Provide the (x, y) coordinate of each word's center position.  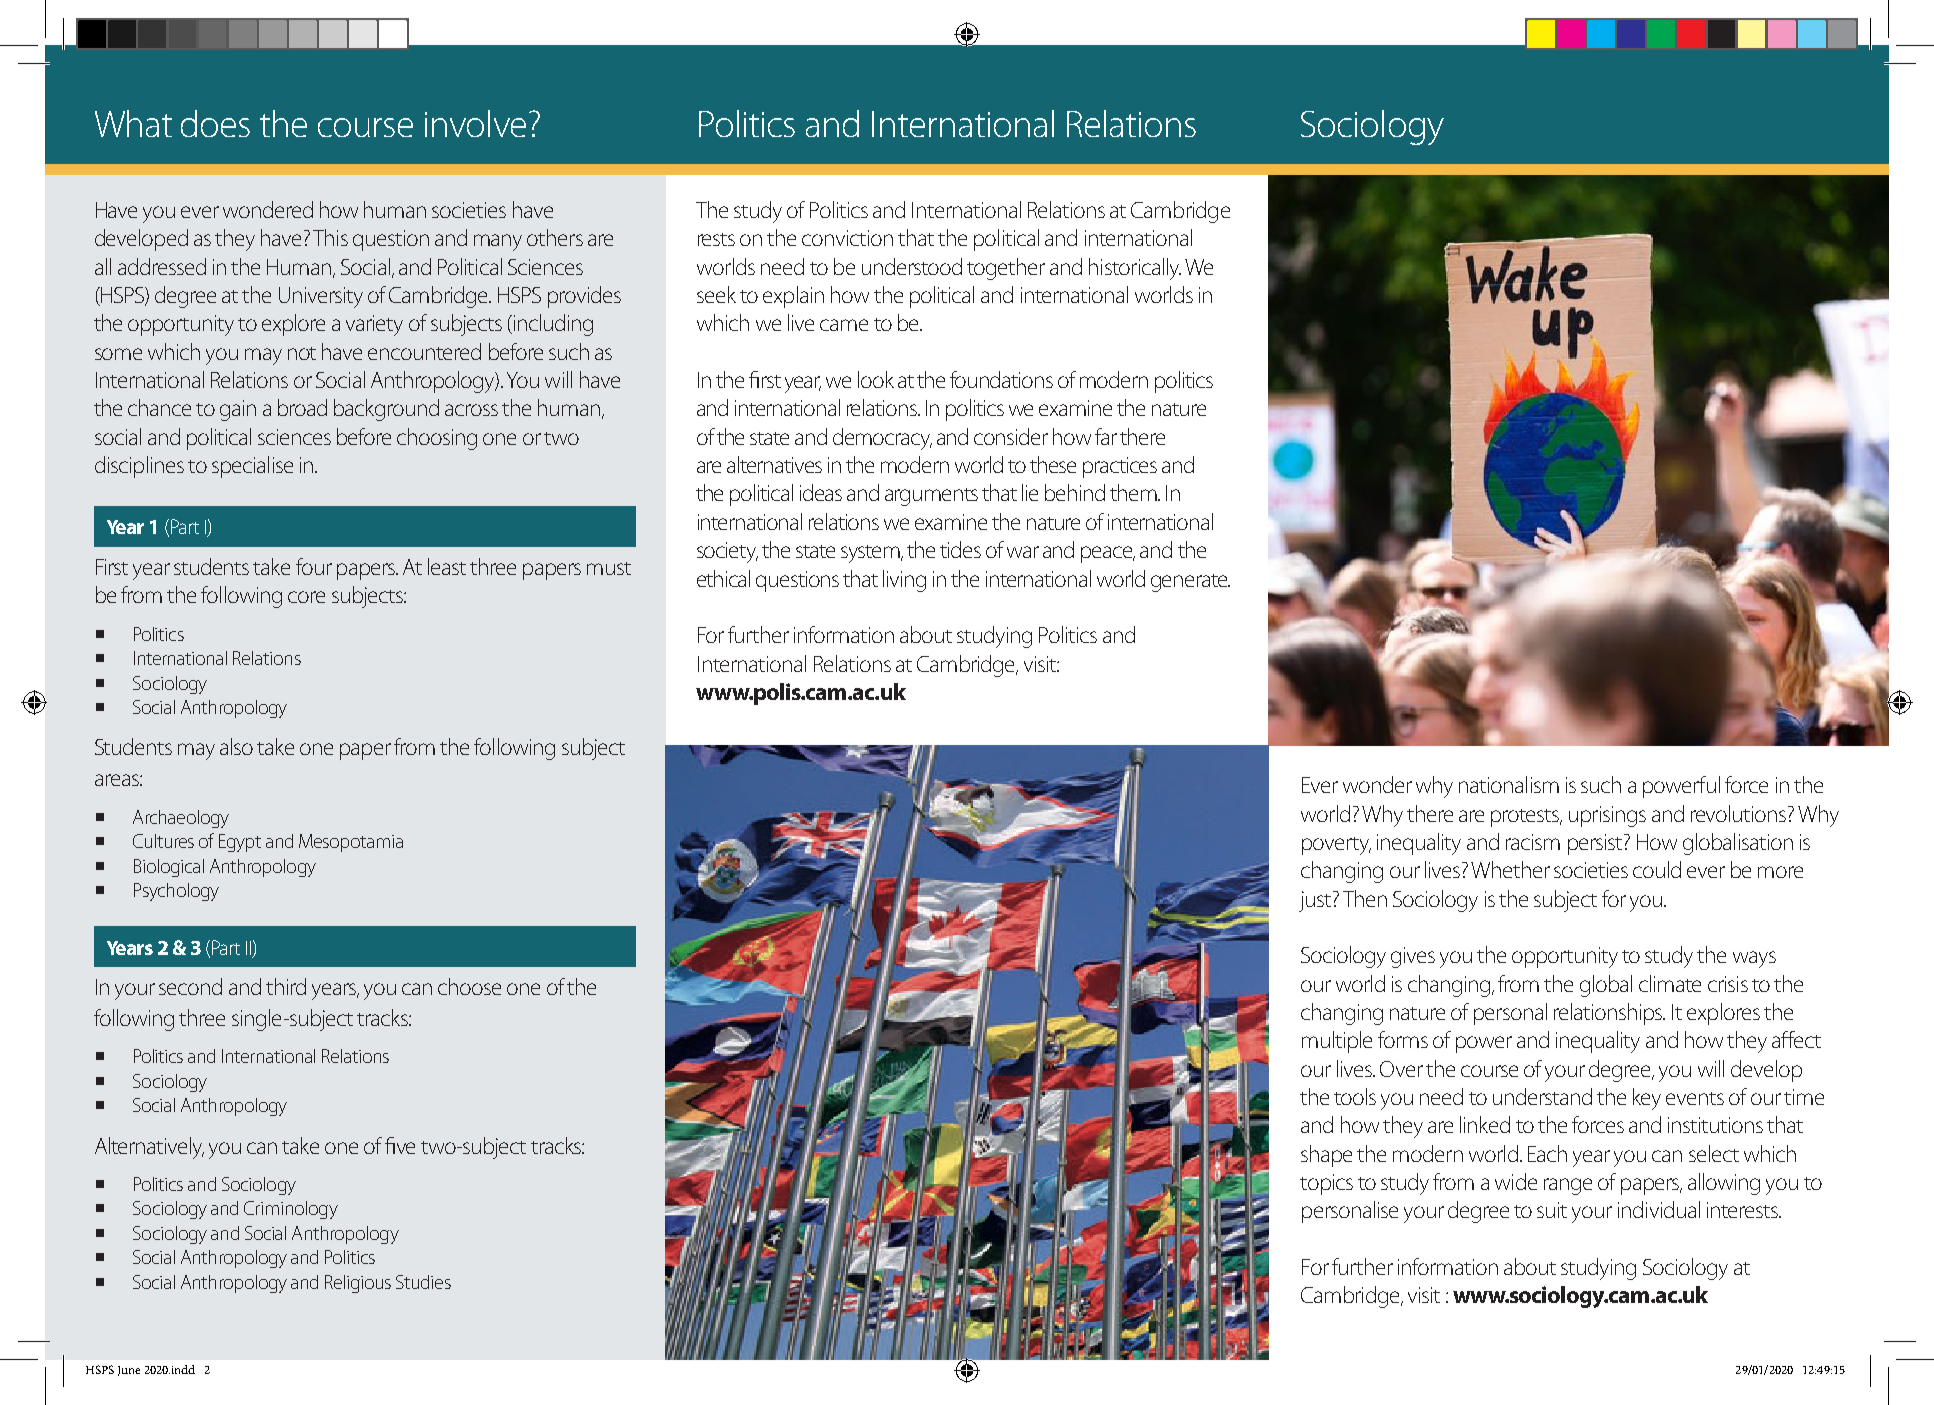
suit (1552, 1210)
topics (1326, 1184)
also (236, 746)
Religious (358, 1284)
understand (1542, 1096)
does (215, 123)
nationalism (1509, 784)
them (1134, 492)
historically (1135, 269)
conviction (847, 238)
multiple (1337, 1042)
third (286, 986)
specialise (252, 467)
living (904, 581)
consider (1011, 436)
